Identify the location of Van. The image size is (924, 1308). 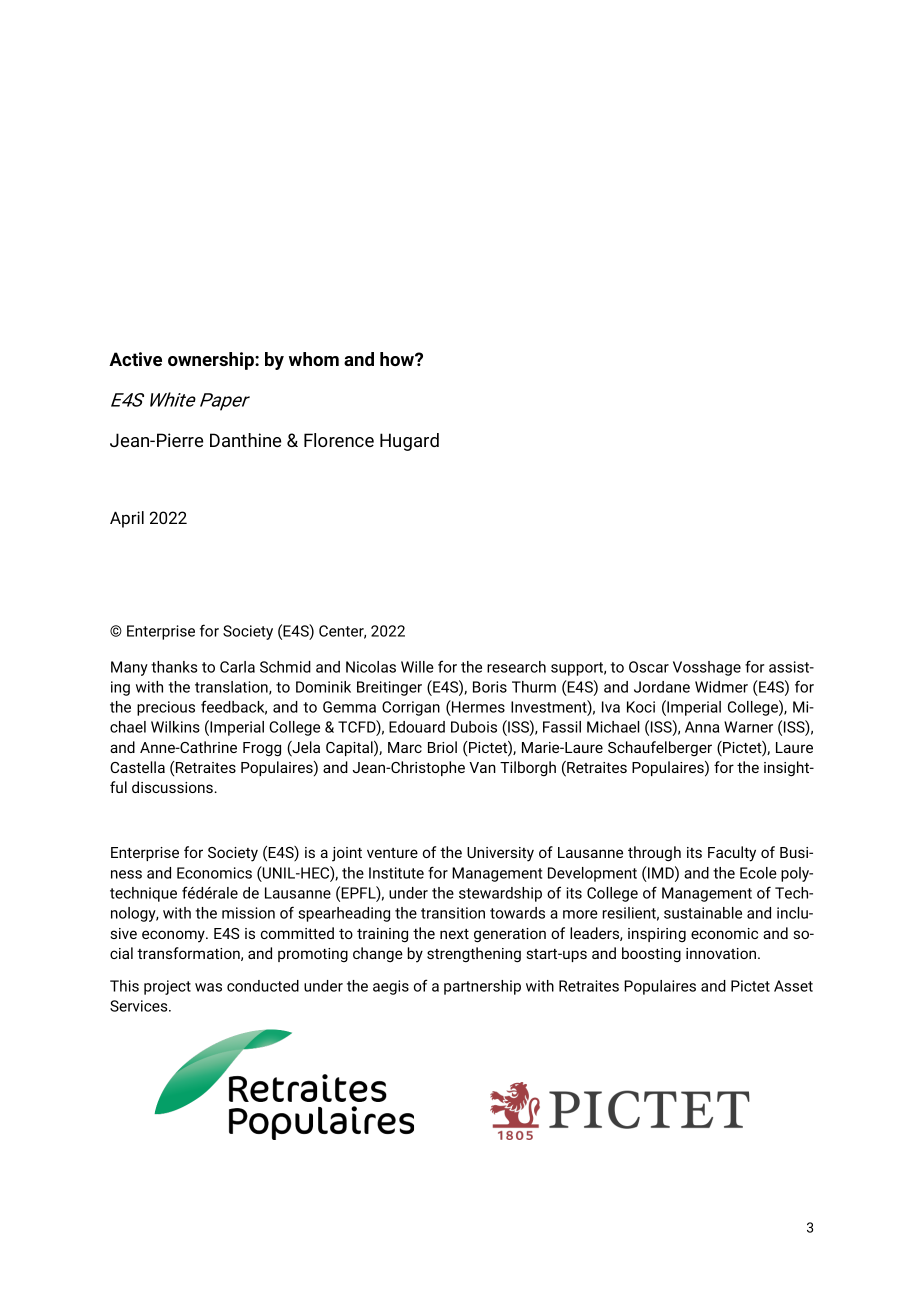
(482, 767).
